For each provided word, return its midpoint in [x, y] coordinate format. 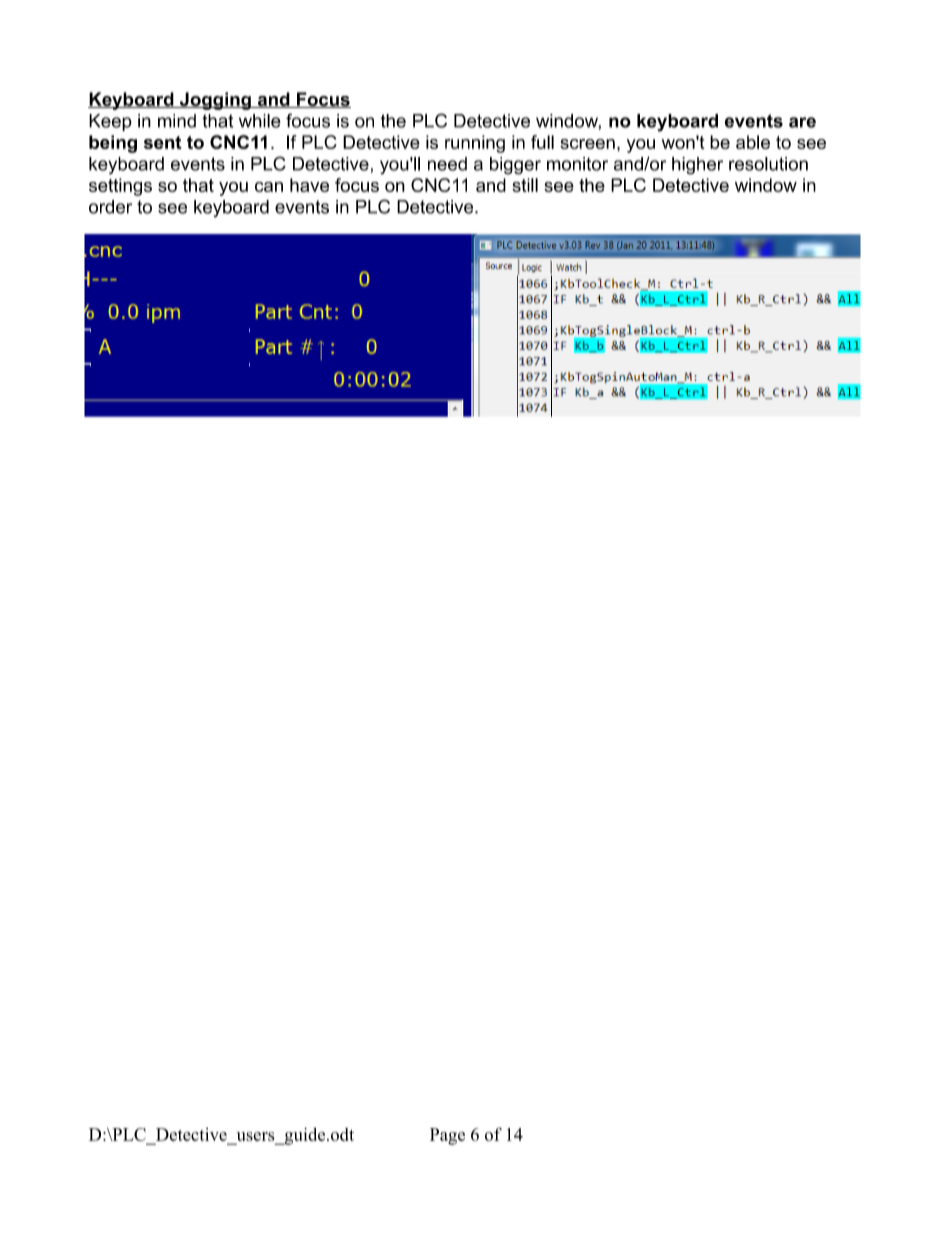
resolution [768, 164]
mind [177, 121]
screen [587, 144]
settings [120, 187]
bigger [515, 166]
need [447, 164]
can [269, 187]
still [525, 185]
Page [447, 1136]
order [110, 207]
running [475, 144]
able [753, 142]
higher [697, 166]
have [309, 185]
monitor [577, 164]
